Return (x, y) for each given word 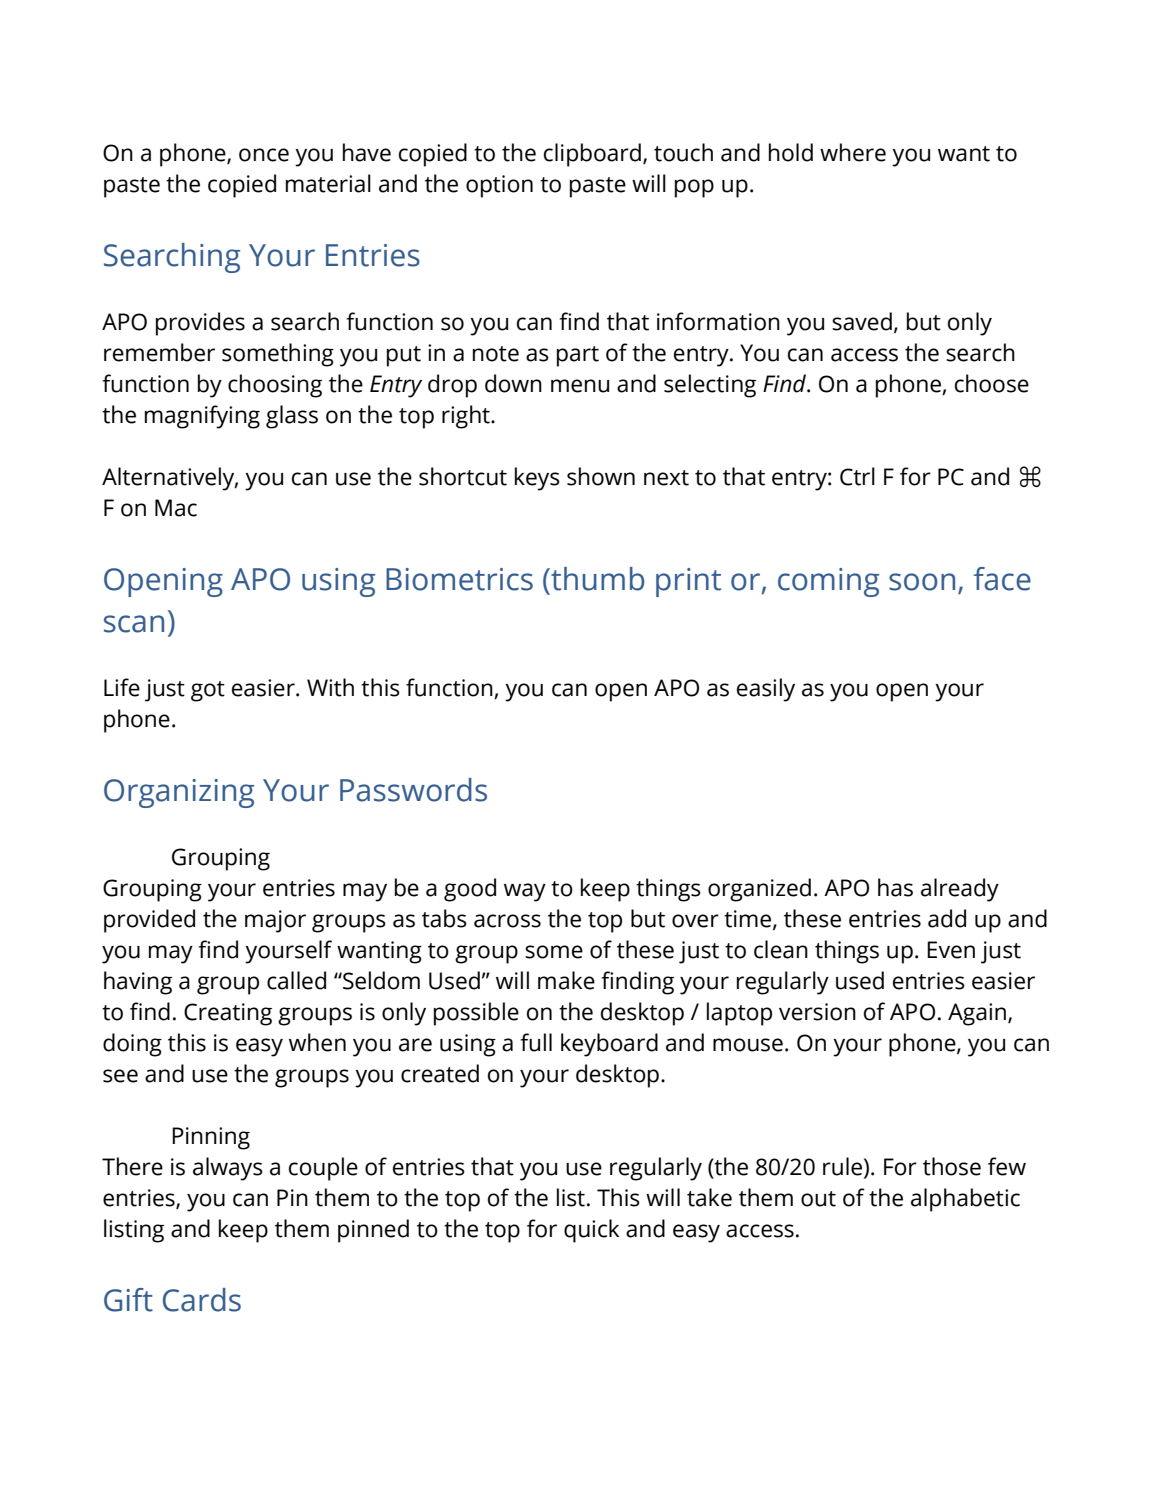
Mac (176, 508)
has (895, 887)
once (264, 155)
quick (591, 1231)
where (853, 152)
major (275, 921)
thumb (596, 579)
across (507, 921)
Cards (202, 1300)
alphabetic (965, 1200)
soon (922, 582)
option (499, 186)
